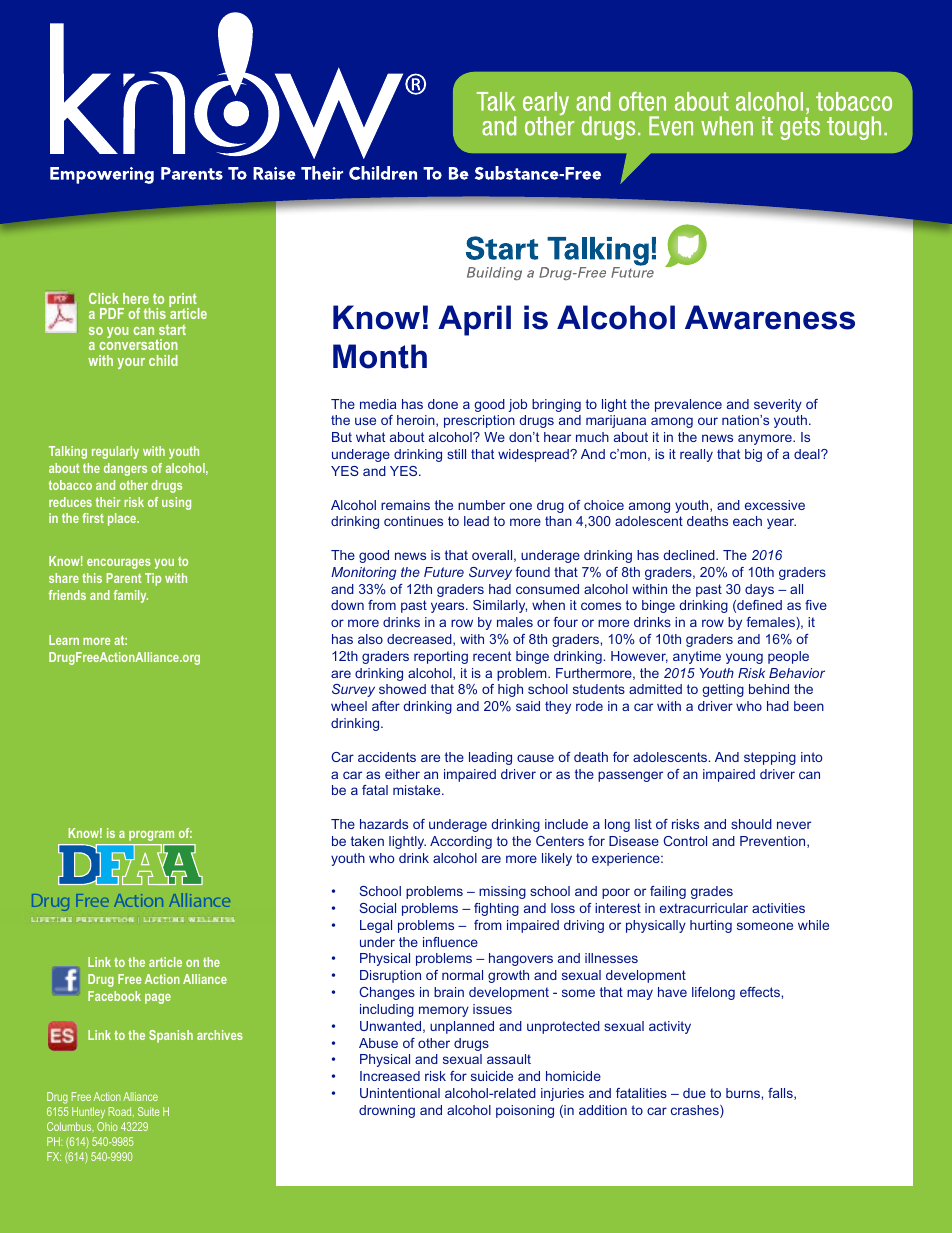 The height and width of the document is (1233, 952). I want to click on Unintentional, so click(400, 1093).
